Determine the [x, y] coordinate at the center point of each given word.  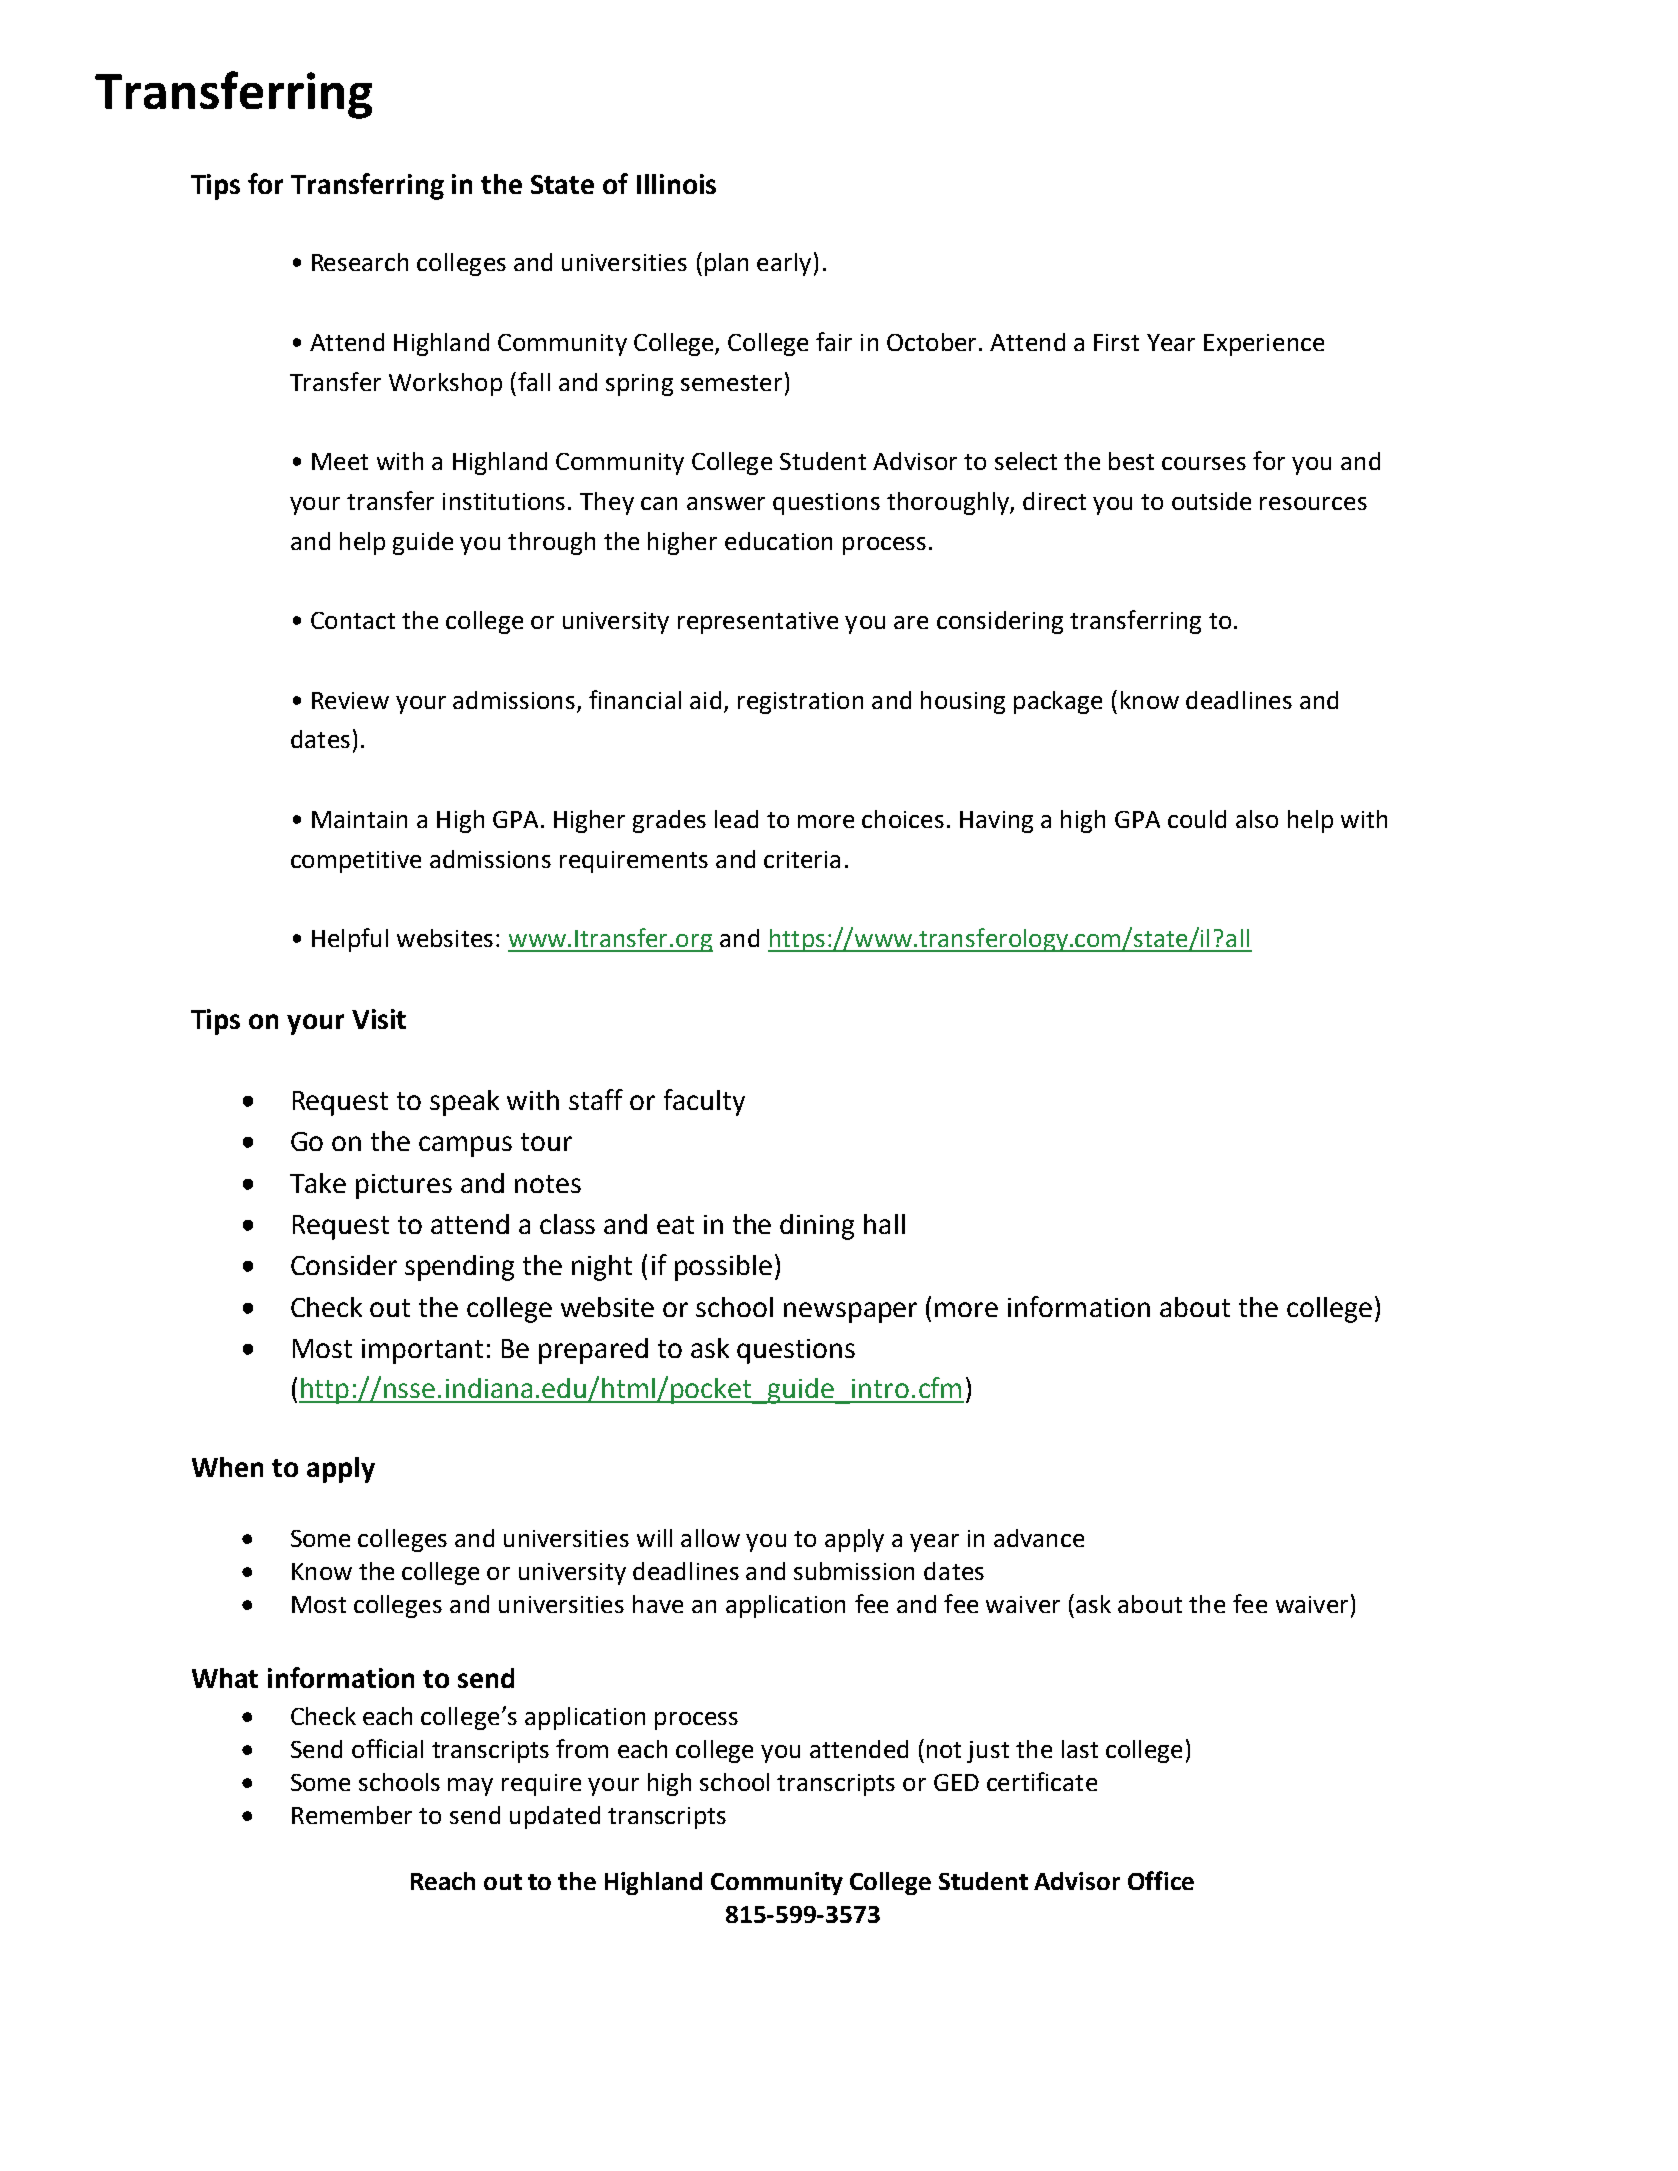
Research [360, 262]
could [1197, 819]
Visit [379, 1019]
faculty [704, 1102]
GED [956, 1782]
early [784, 264]
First [1116, 342]
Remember [352, 1815]
